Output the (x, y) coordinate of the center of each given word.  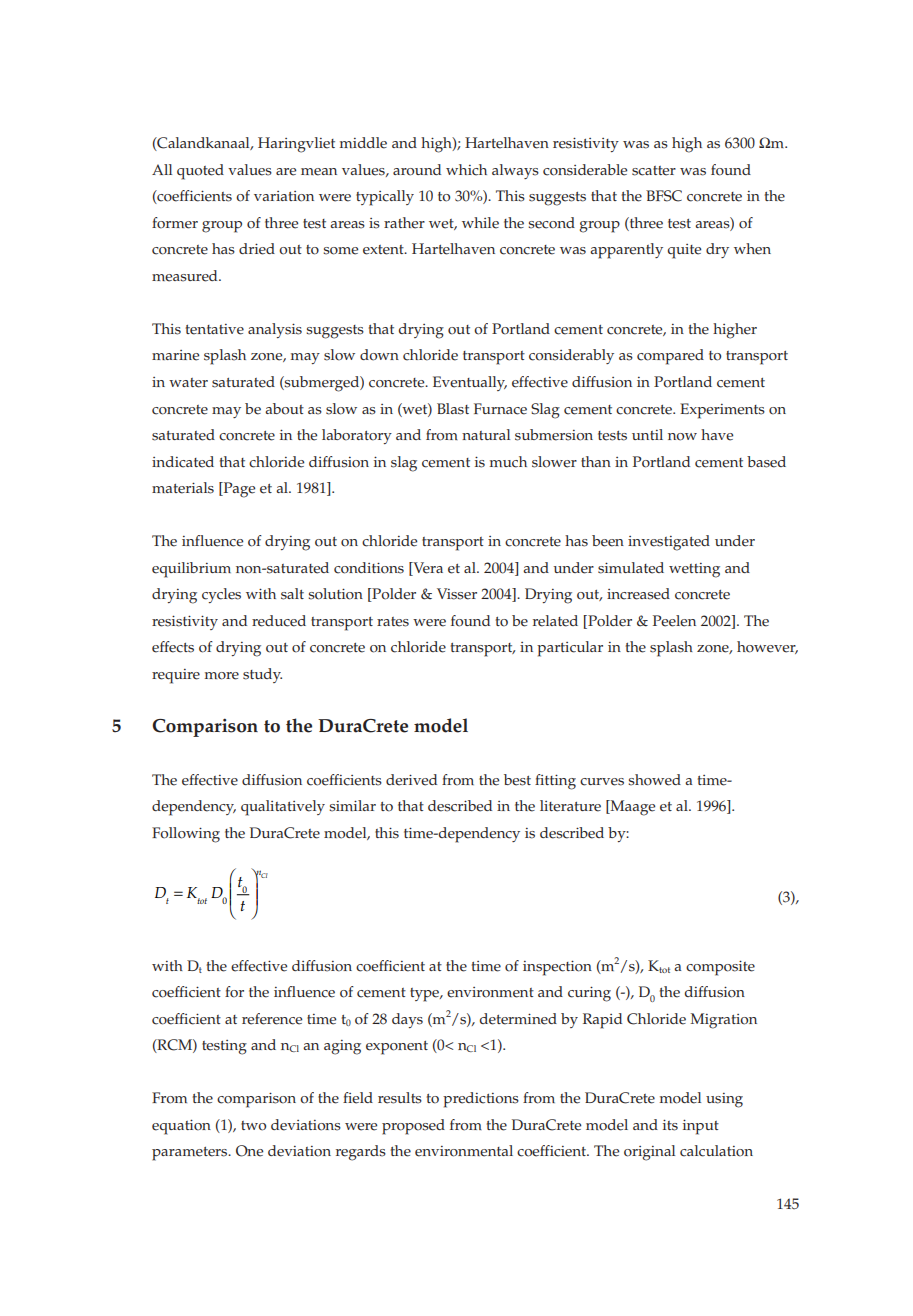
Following (186, 835)
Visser (457, 594)
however (767, 647)
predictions (481, 1100)
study (262, 675)
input (701, 1127)
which (466, 170)
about (284, 409)
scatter (654, 171)
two (253, 1126)
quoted (200, 172)
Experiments (722, 411)
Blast (453, 409)
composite (720, 968)
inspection (557, 968)
